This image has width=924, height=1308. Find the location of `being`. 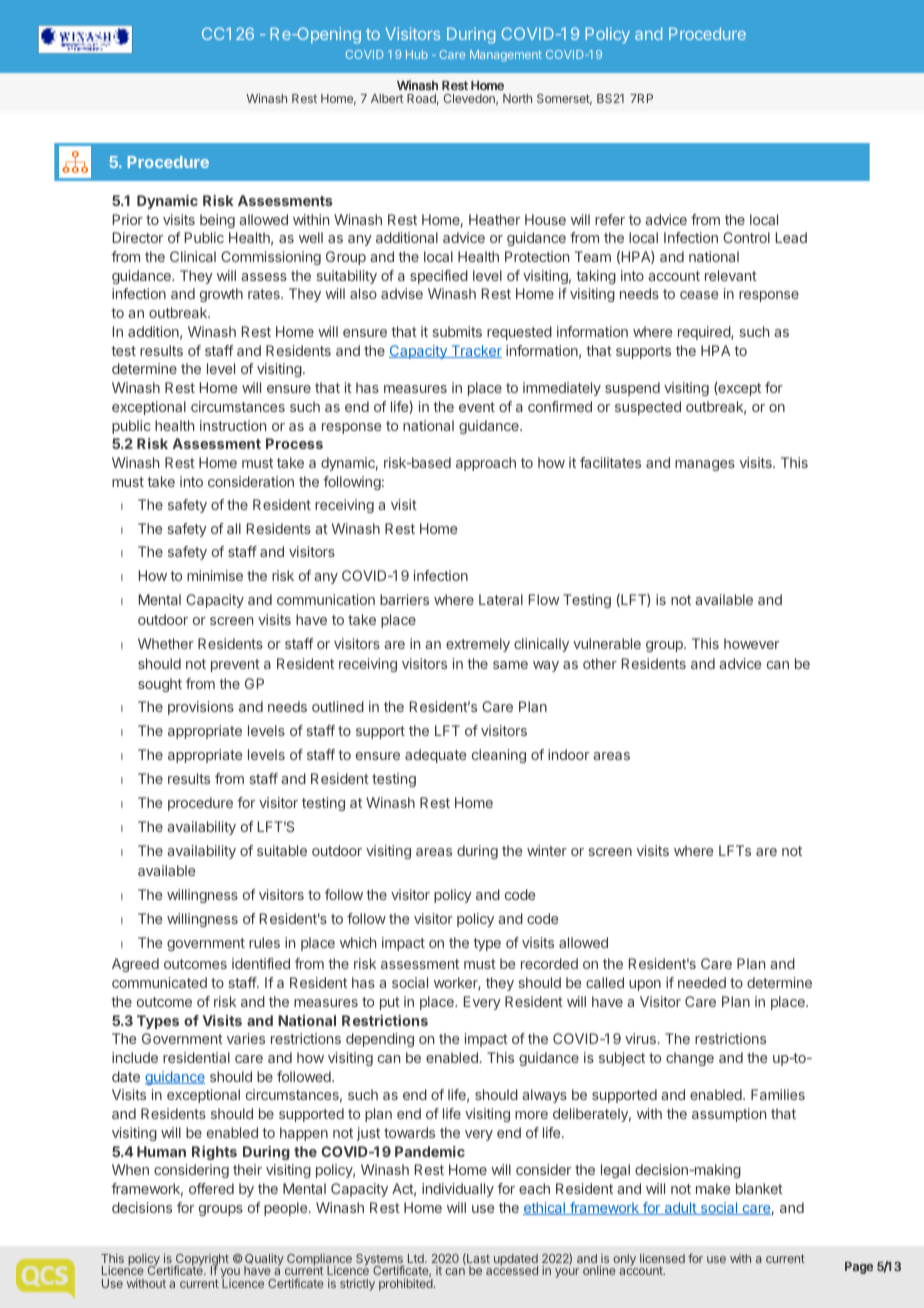

being is located at coordinates (217, 221).
